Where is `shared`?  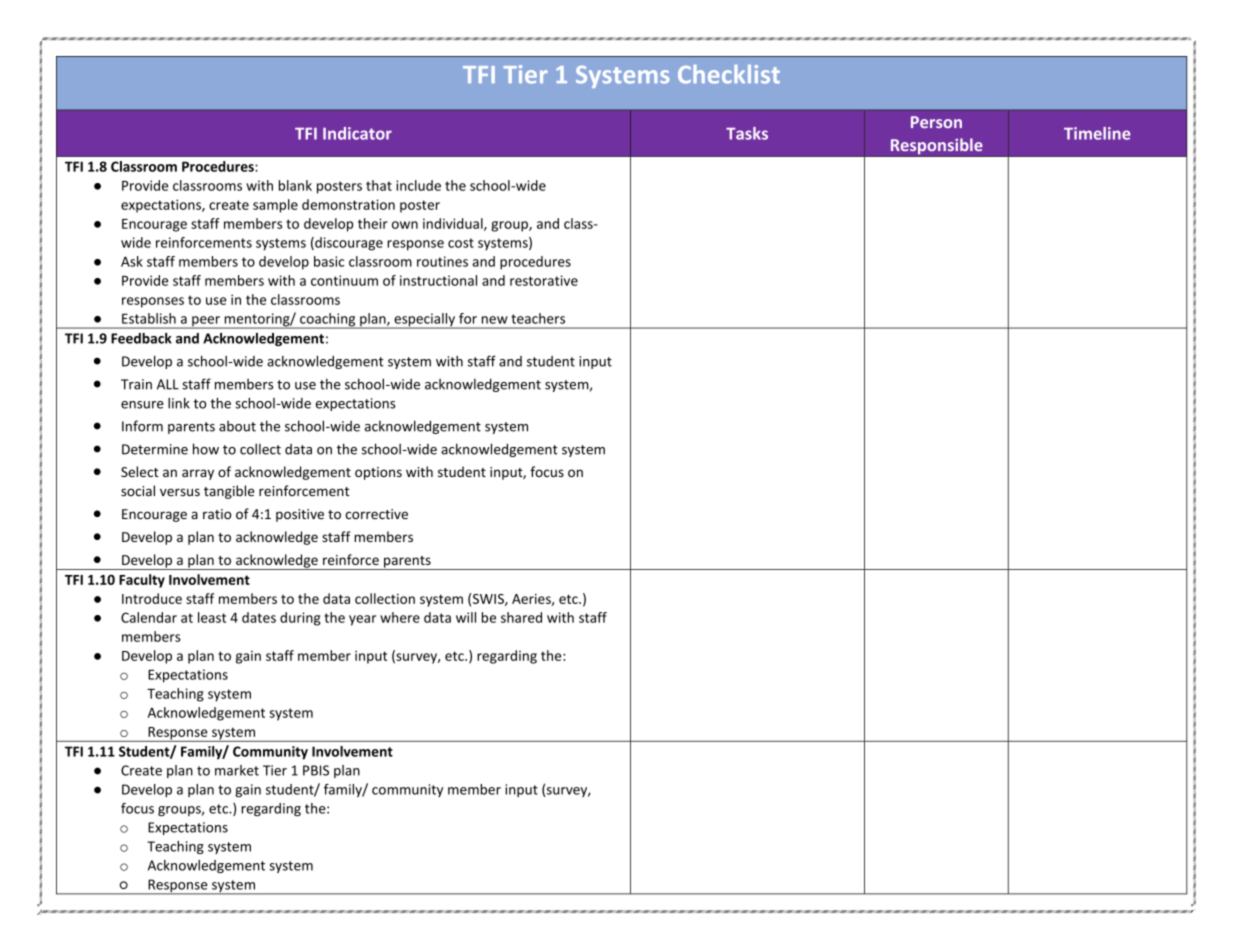 shared is located at coordinates (521, 617).
